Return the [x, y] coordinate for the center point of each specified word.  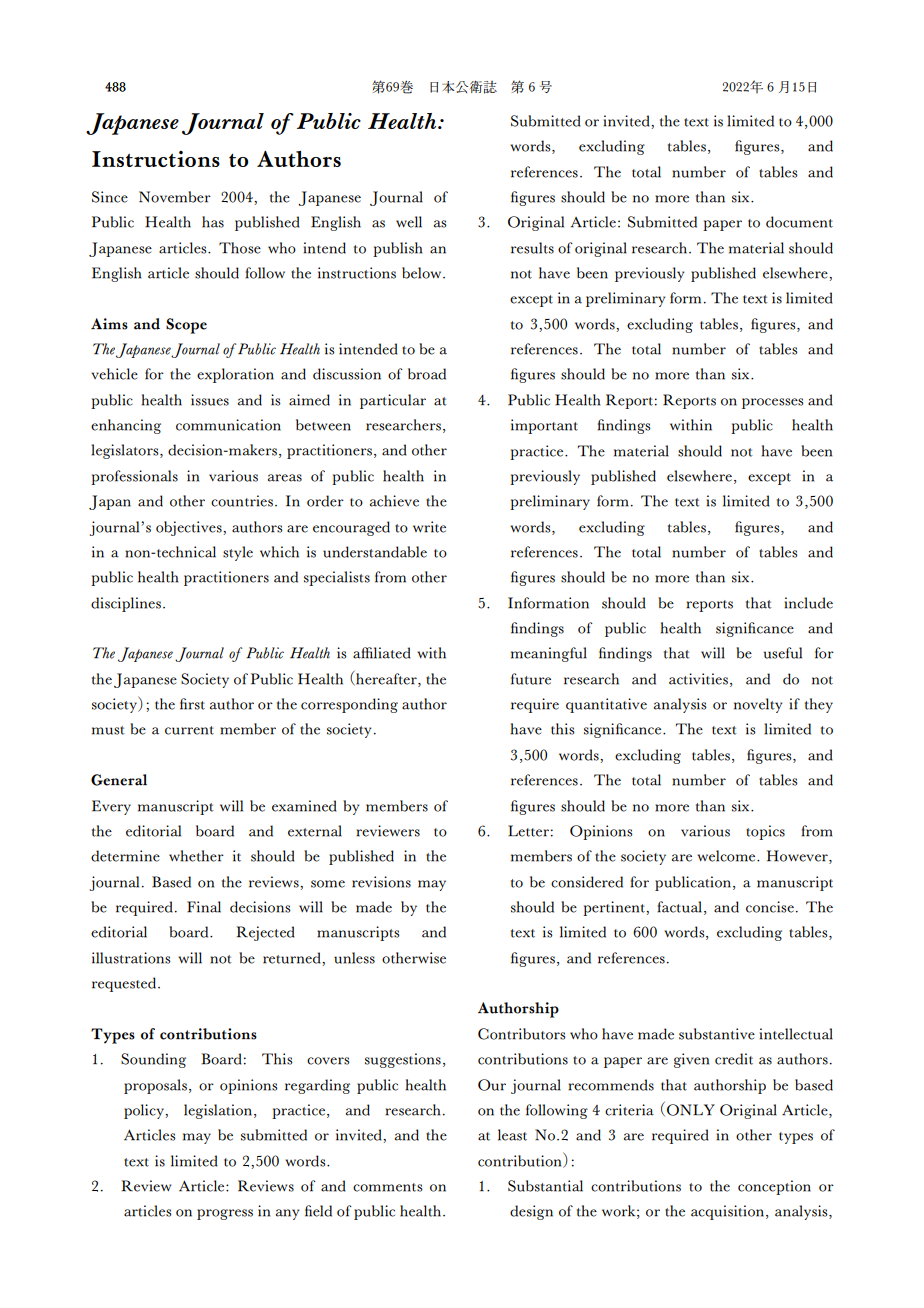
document [799, 222]
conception [774, 1187]
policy [145, 1111]
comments [388, 1187]
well [409, 222]
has [213, 222]
